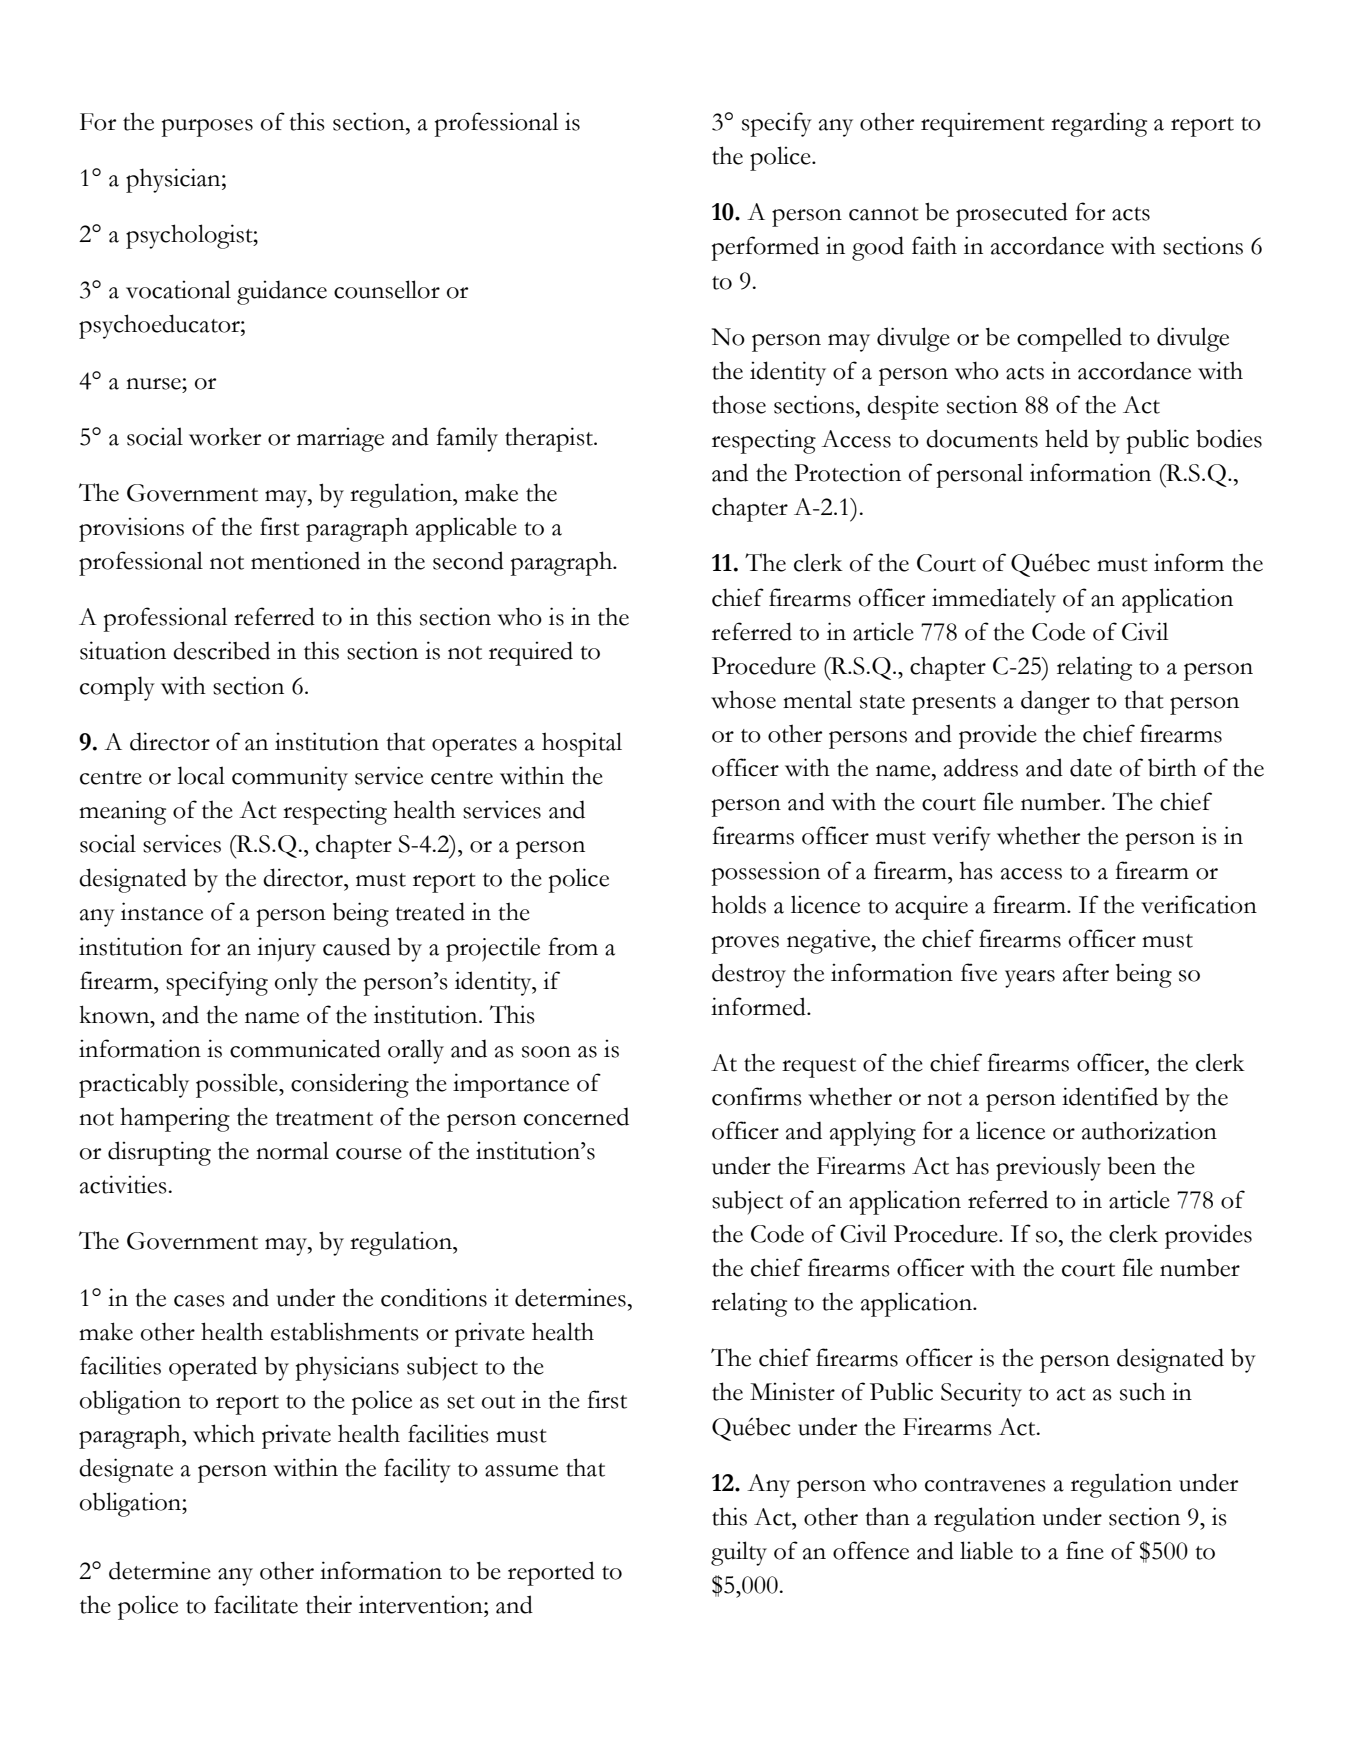 The height and width of the screenshot is (1741, 1345). What do you see at coordinates (1132, 1166) in the screenshot?
I see `been` at bounding box center [1132, 1166].
